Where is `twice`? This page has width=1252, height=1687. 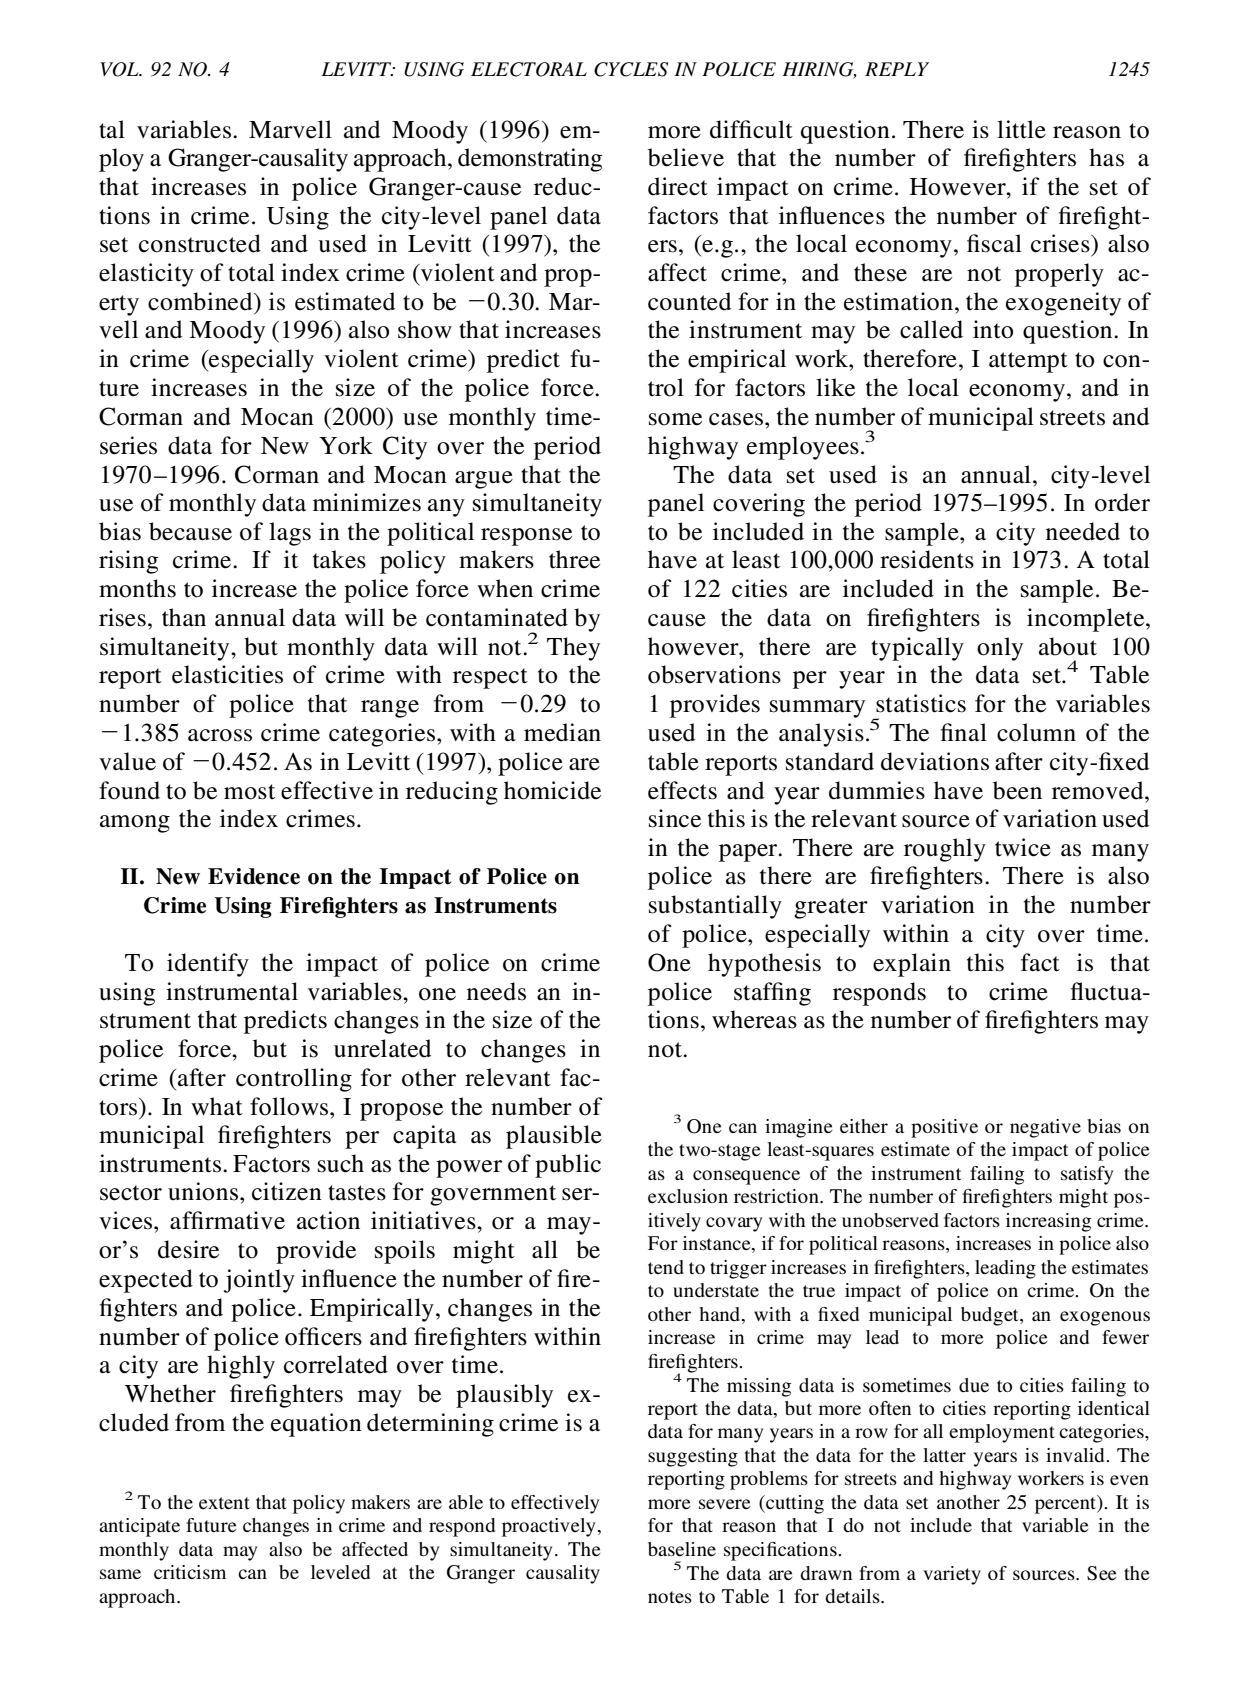 twice is located at coordinates (1023, 847).
